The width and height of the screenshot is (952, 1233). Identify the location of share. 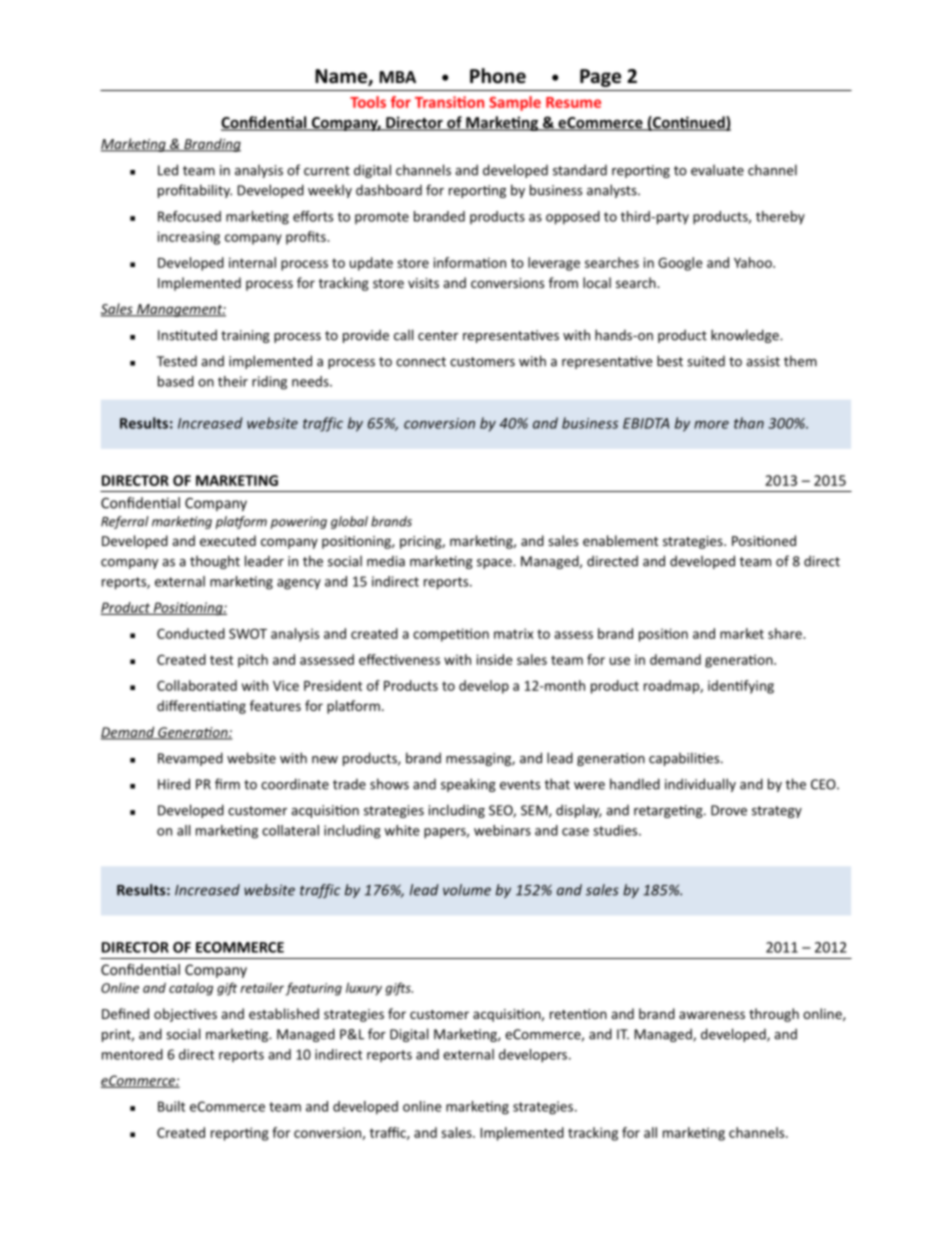
(786, 633).
